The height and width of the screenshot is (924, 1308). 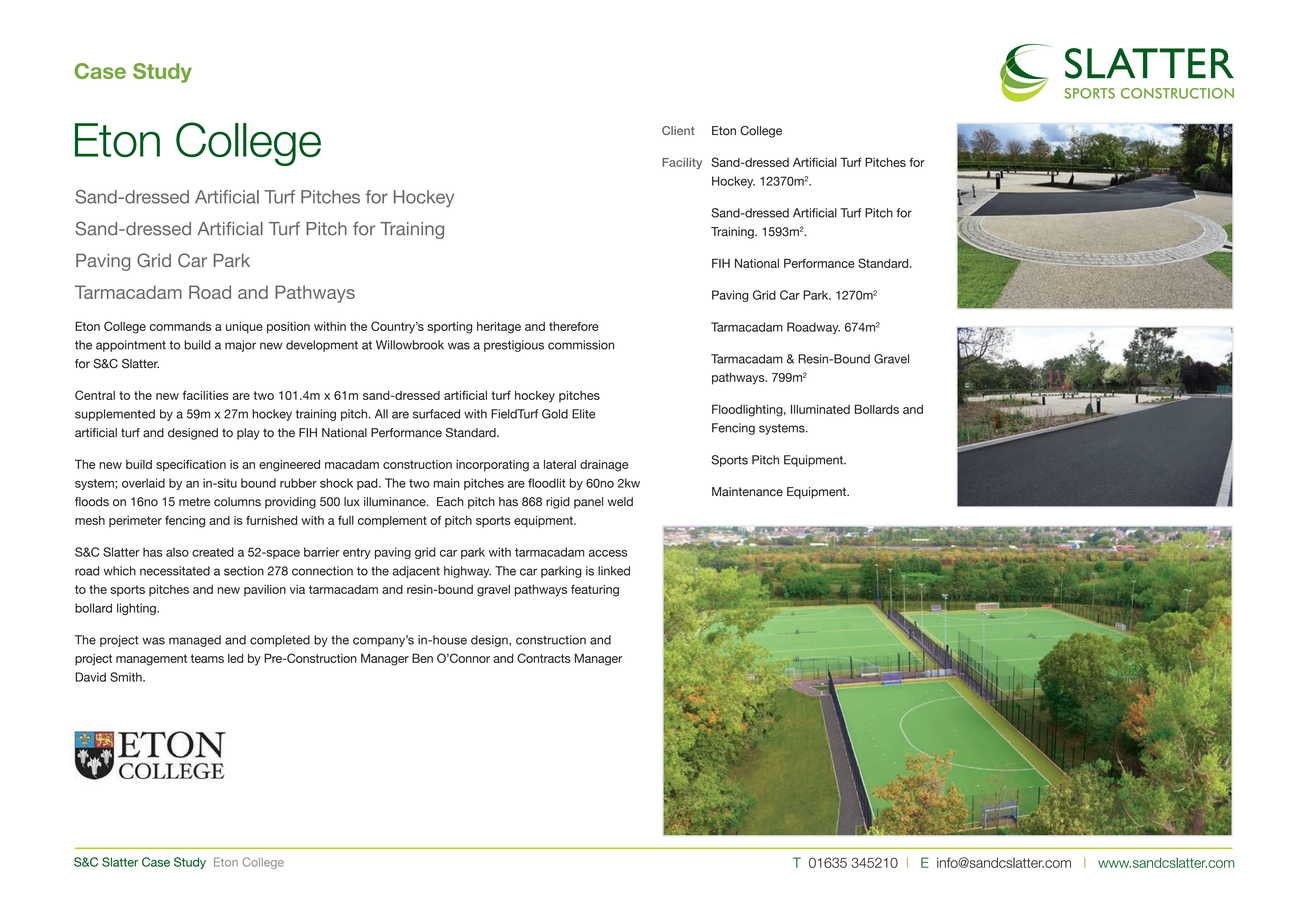 I want to click on management, so click(x=151, y=660).
